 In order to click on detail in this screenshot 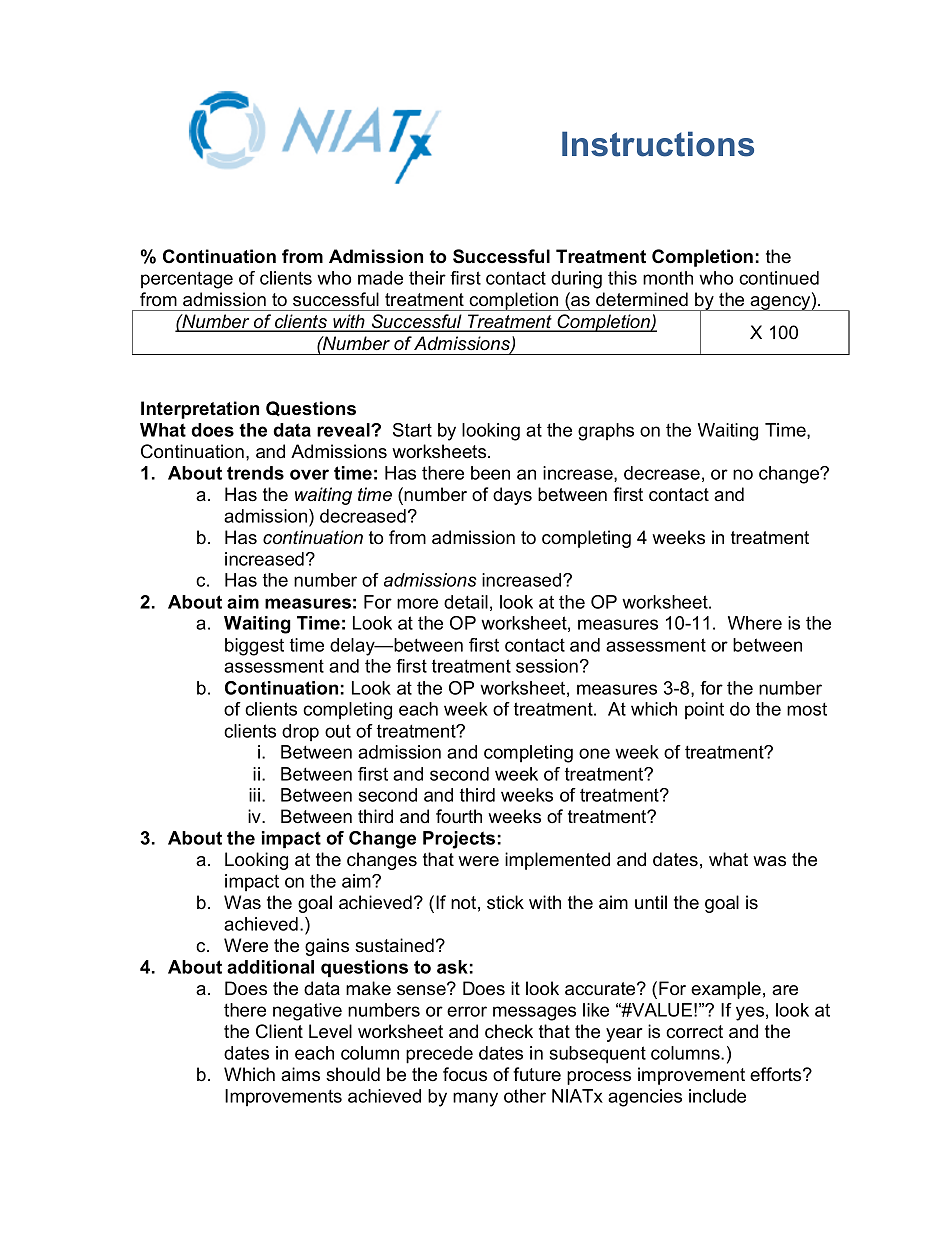, I will do `click(466, 602)`.
